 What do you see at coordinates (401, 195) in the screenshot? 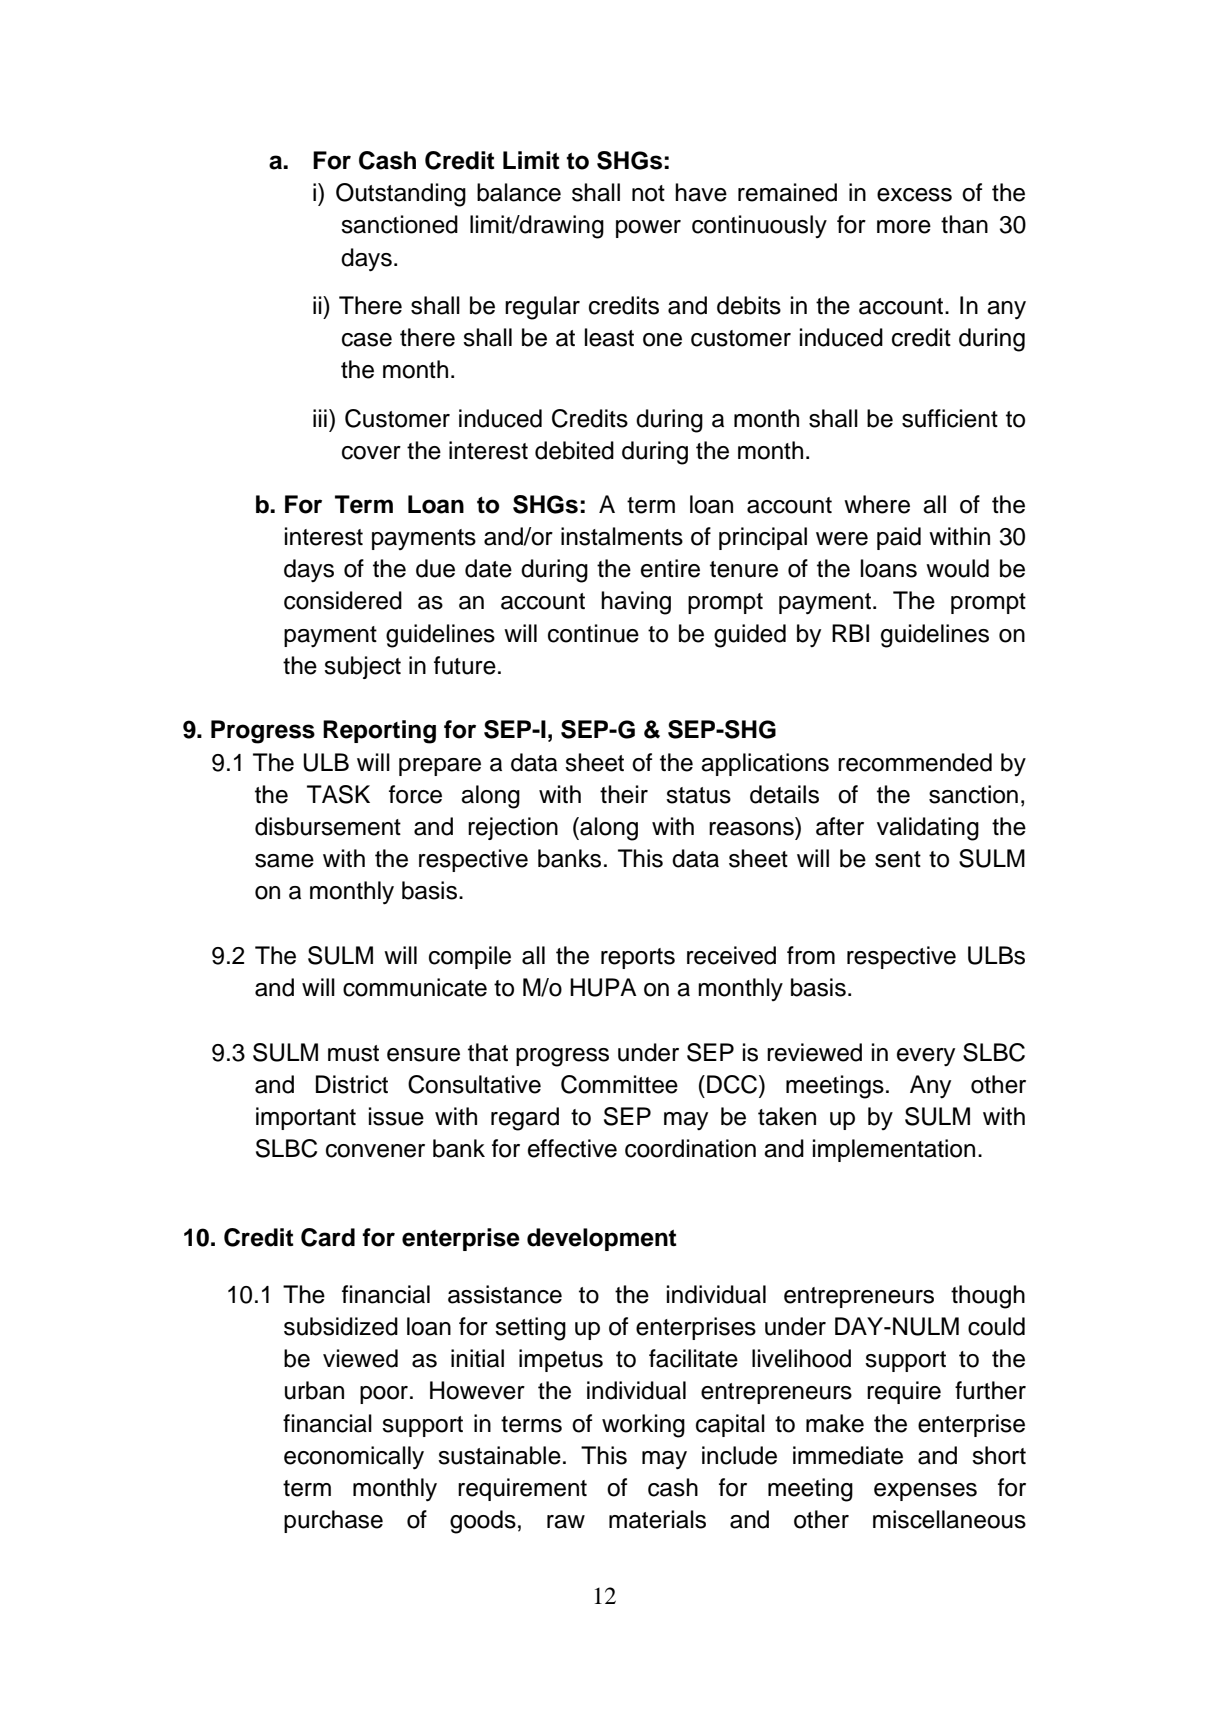
I see `Outstanding` at bounding box center [401, 195].
